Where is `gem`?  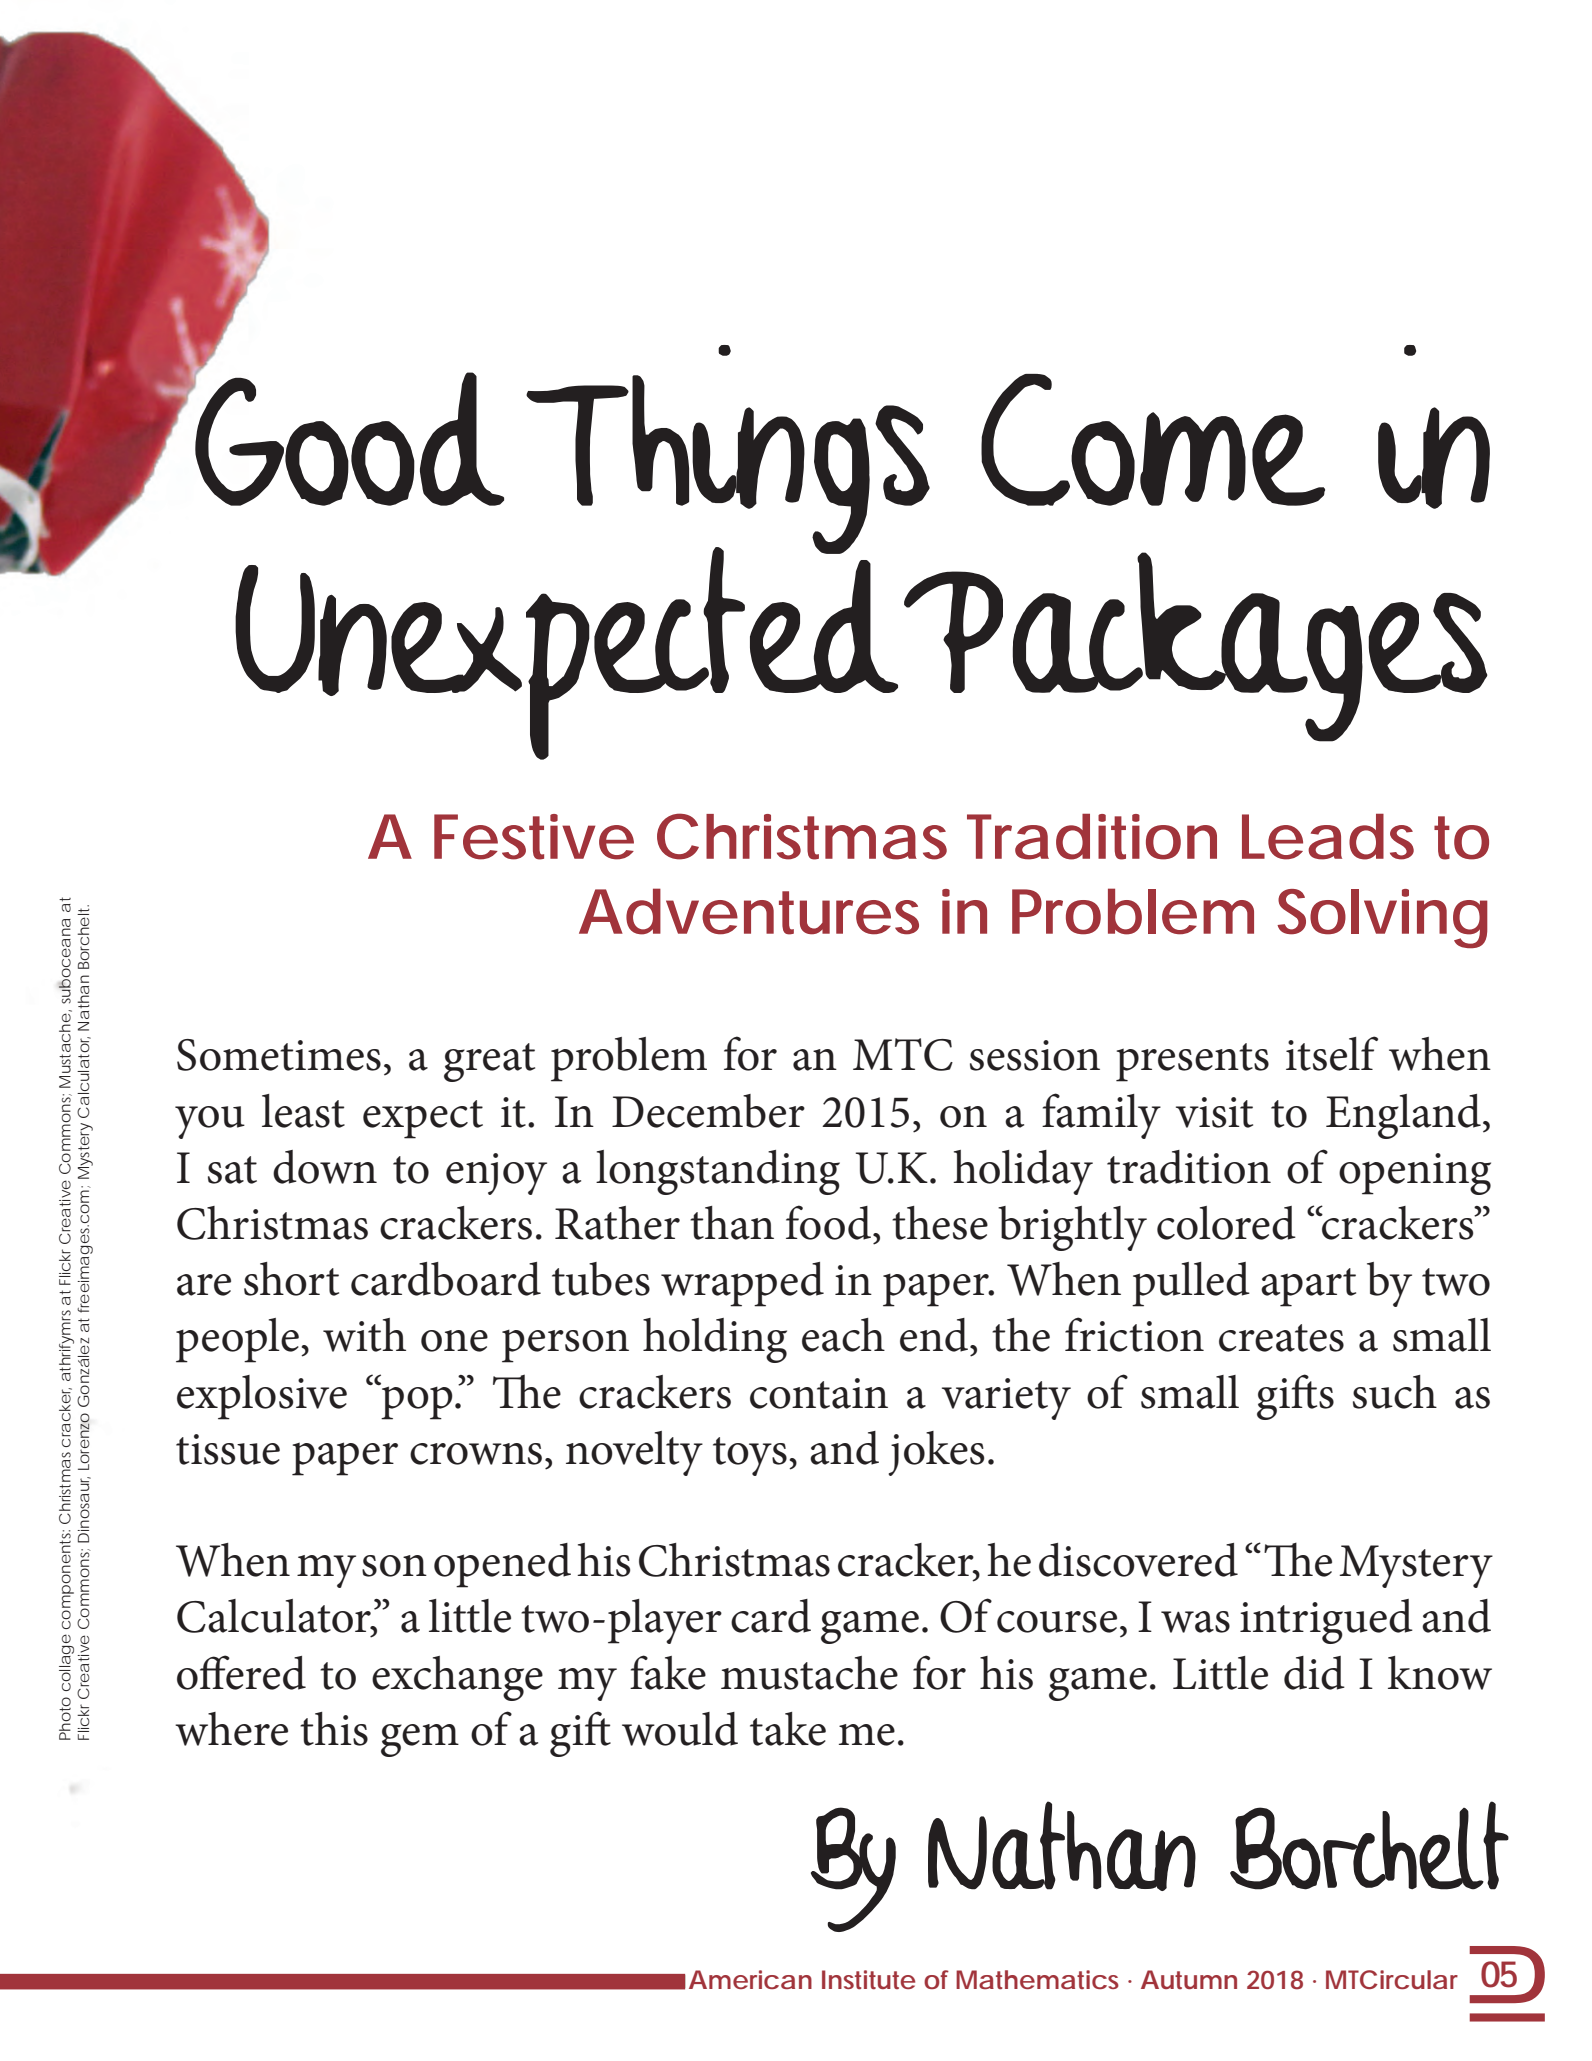
gem is located at coordinates (420, 1740).
